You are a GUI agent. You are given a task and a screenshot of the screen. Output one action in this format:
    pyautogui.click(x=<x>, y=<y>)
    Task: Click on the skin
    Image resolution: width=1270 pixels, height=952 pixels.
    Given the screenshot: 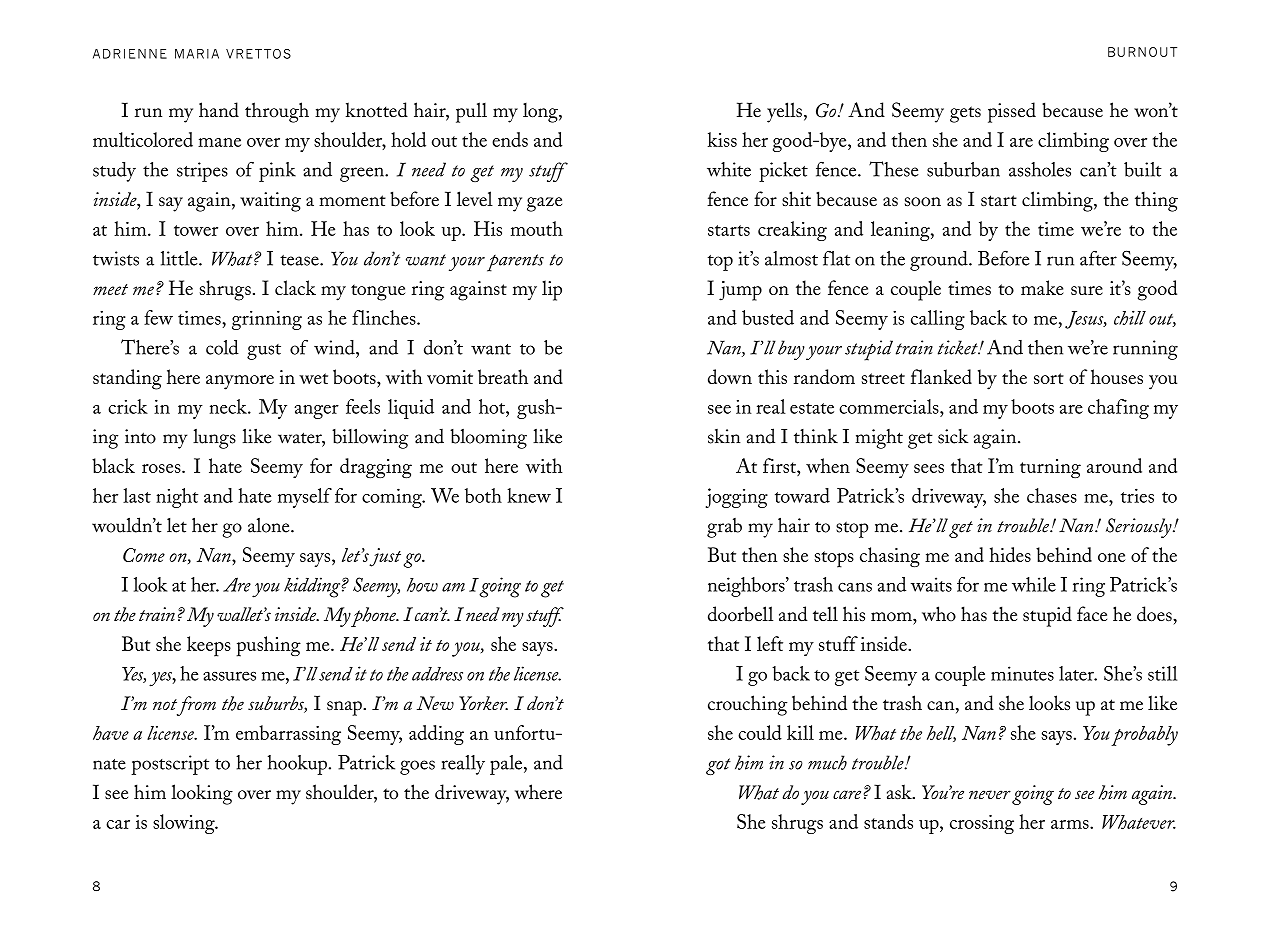 What is the action you would take?
    pyautogui.click(x=724, y=436)
